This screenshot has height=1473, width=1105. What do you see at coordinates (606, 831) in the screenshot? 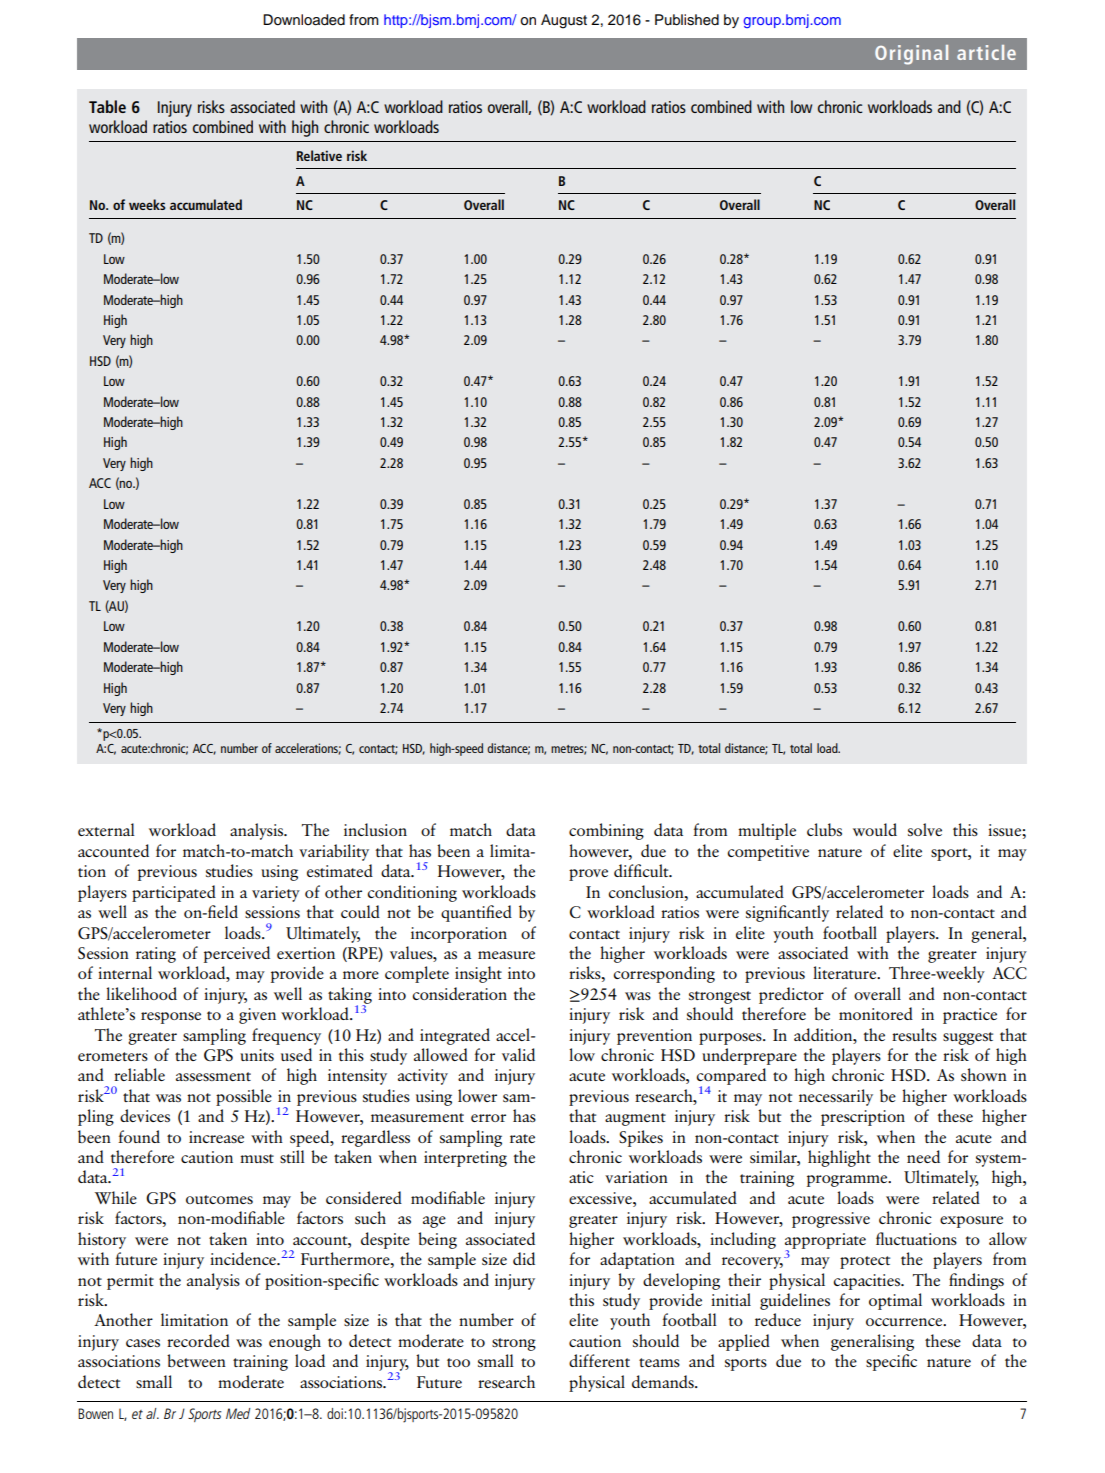
I see `combining` at bounding box center [606, 831].
